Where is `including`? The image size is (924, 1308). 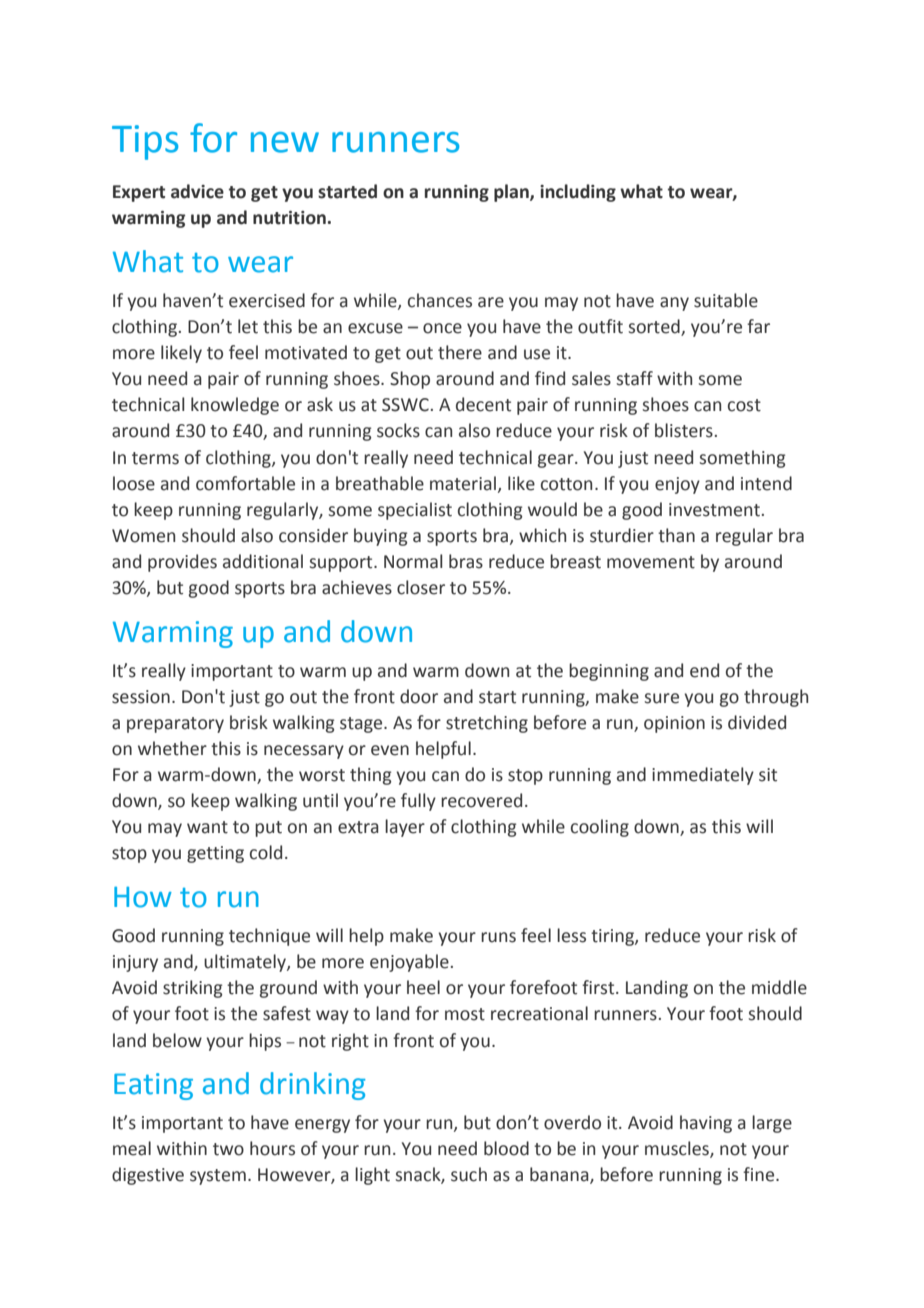 including is located at coordinates (578, 193).
